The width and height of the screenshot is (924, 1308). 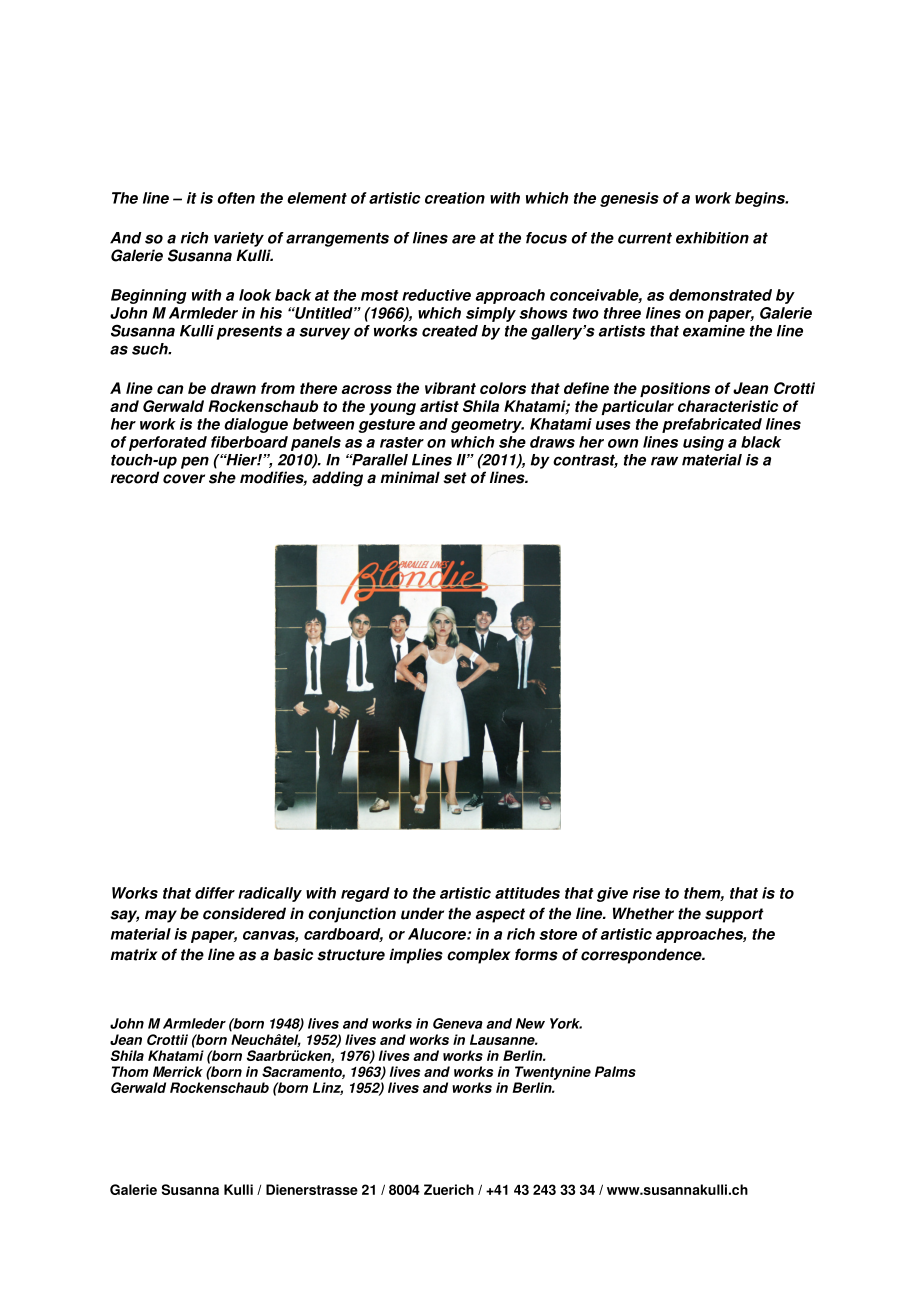 What do you see at coordinates (178, 1071) in the screenshot?
I see `Merrick` at bounding box center [178, 1071].
